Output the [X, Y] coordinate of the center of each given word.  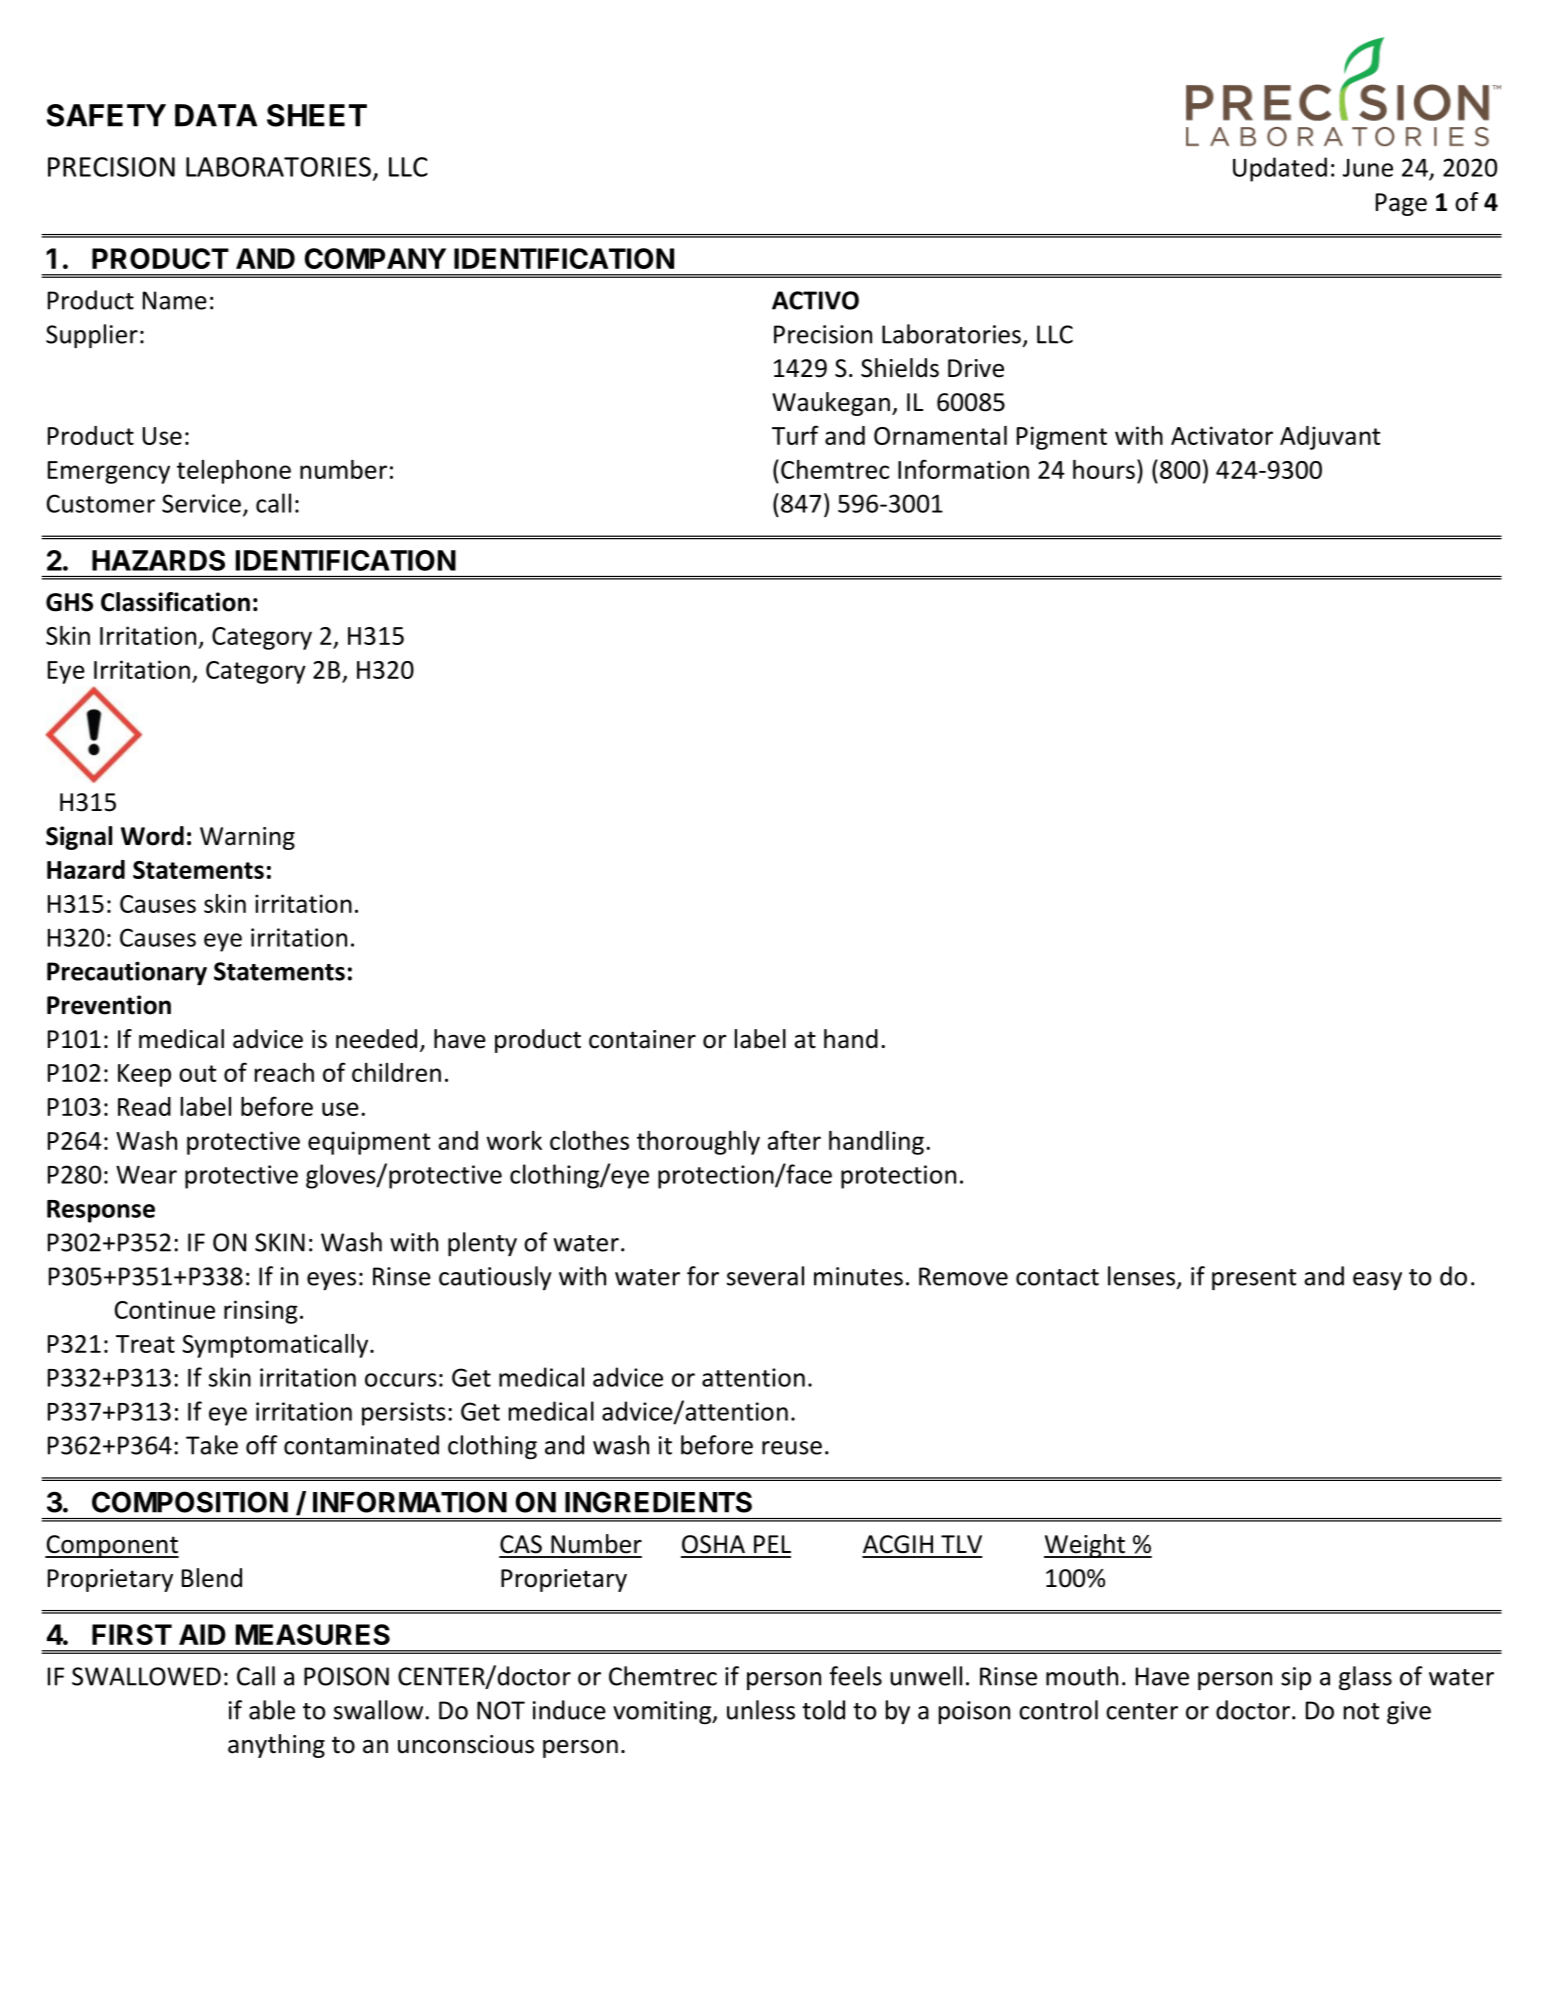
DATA [216, 115]
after [794, 1140]
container [642, 1039]
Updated [1280, 169]
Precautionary [127, 973]
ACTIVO [815, 300]
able [272, 1710]
